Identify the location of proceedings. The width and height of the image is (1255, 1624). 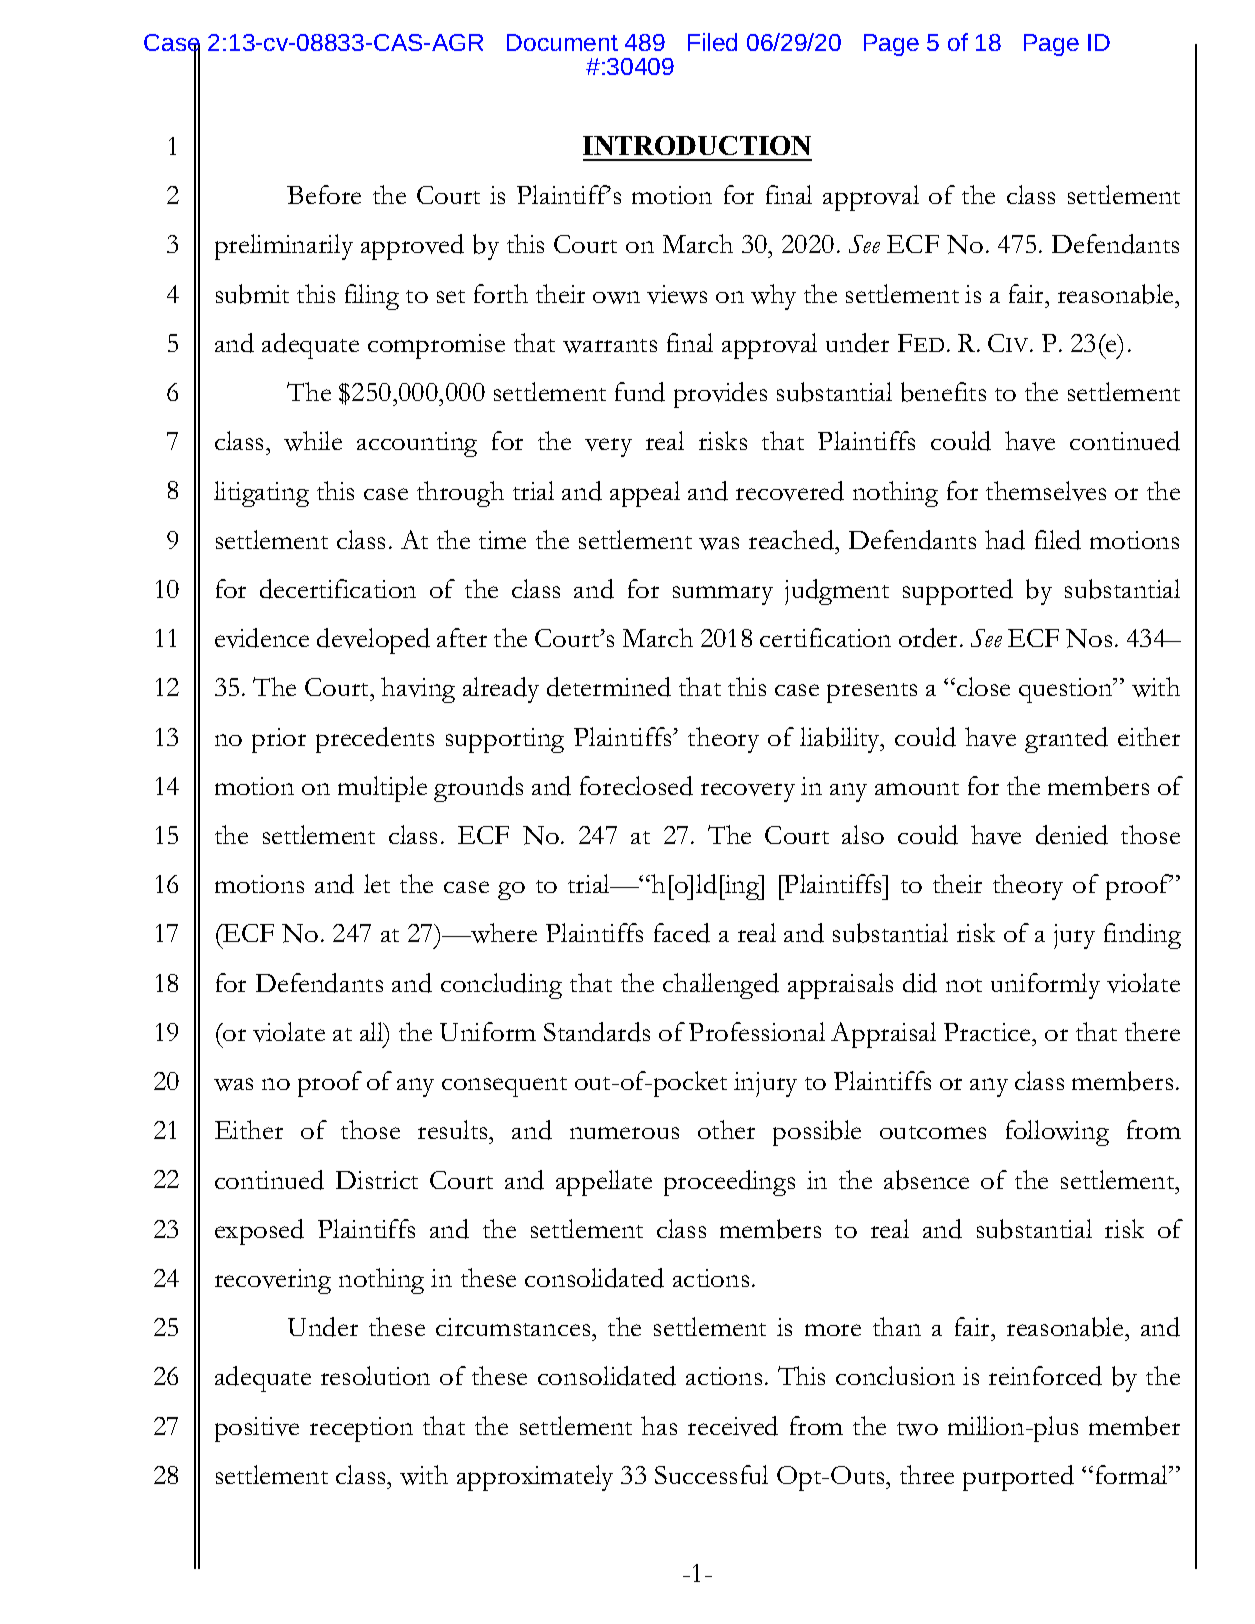
(729, 1183).
